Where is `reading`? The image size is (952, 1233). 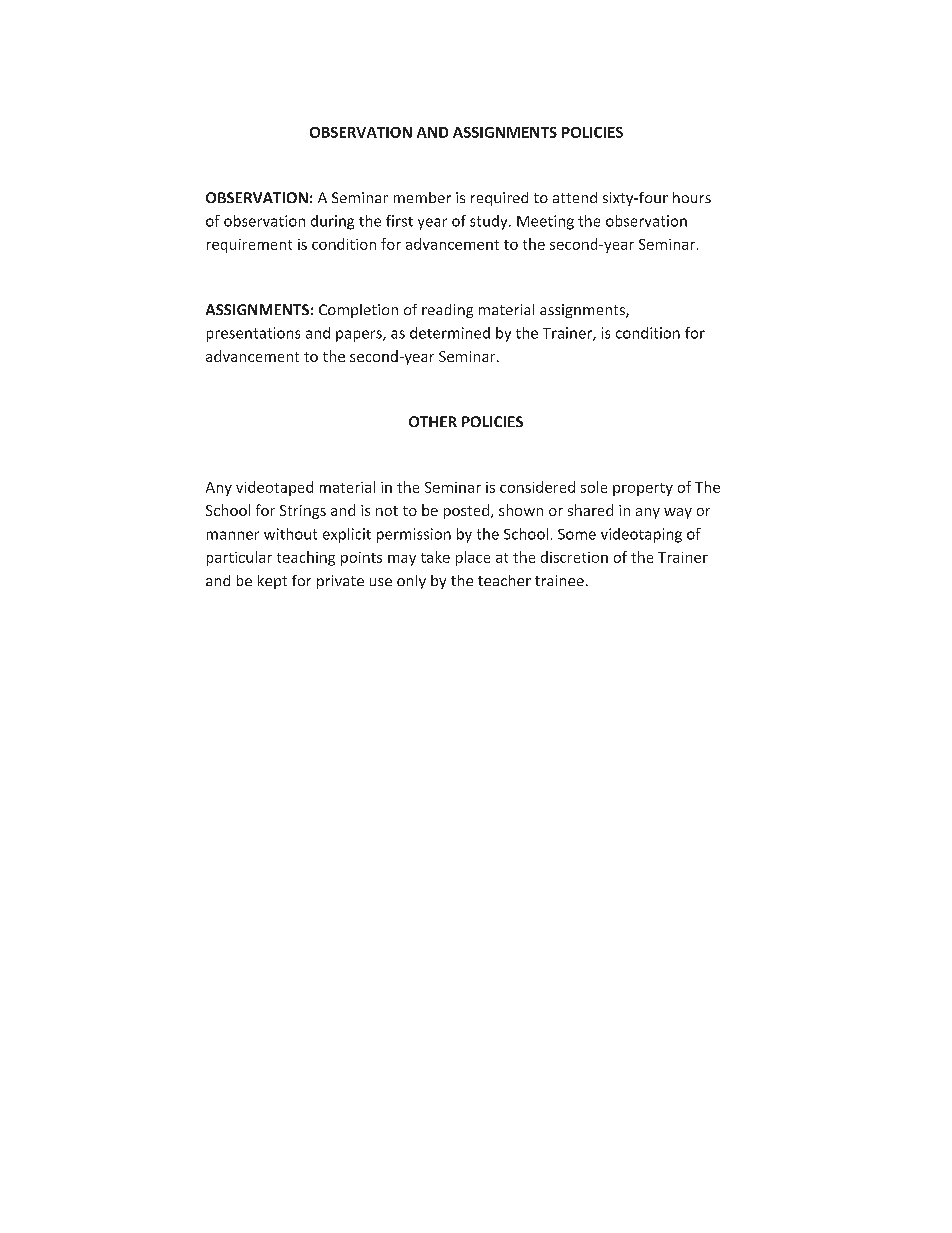
reading is located at coordinates (447, 311).
